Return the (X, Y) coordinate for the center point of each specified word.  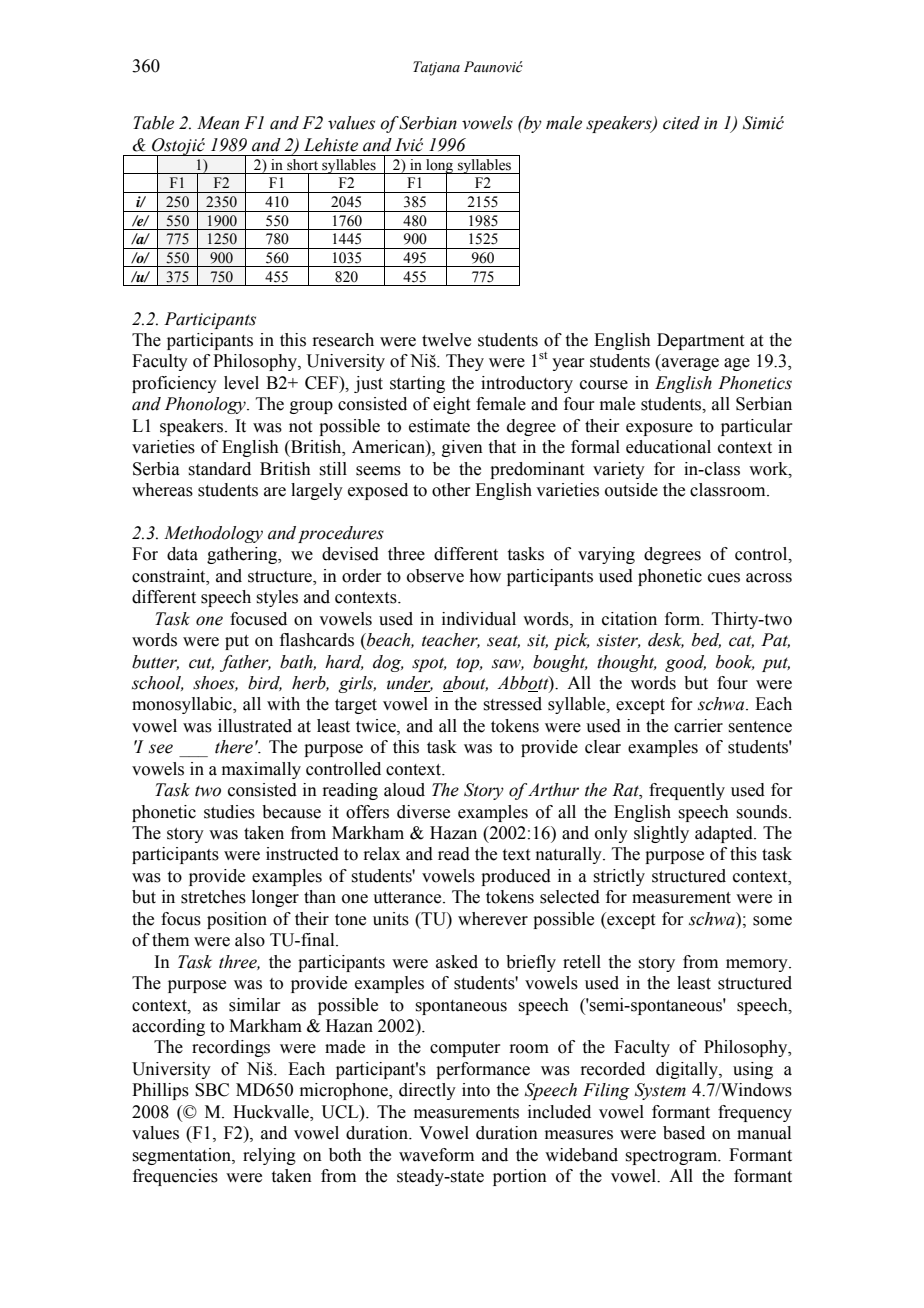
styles (277, 598)
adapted (725, 834)
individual (479, 619)
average (689, 364)
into (476, 1090)
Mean (218, 123)
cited (681, 123)
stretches (213, 897)
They (465, 362)
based (684, 1133)
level (241, 383)
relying (269, 1156)
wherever (493, 919)
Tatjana (436, 68)
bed (706, 640)
